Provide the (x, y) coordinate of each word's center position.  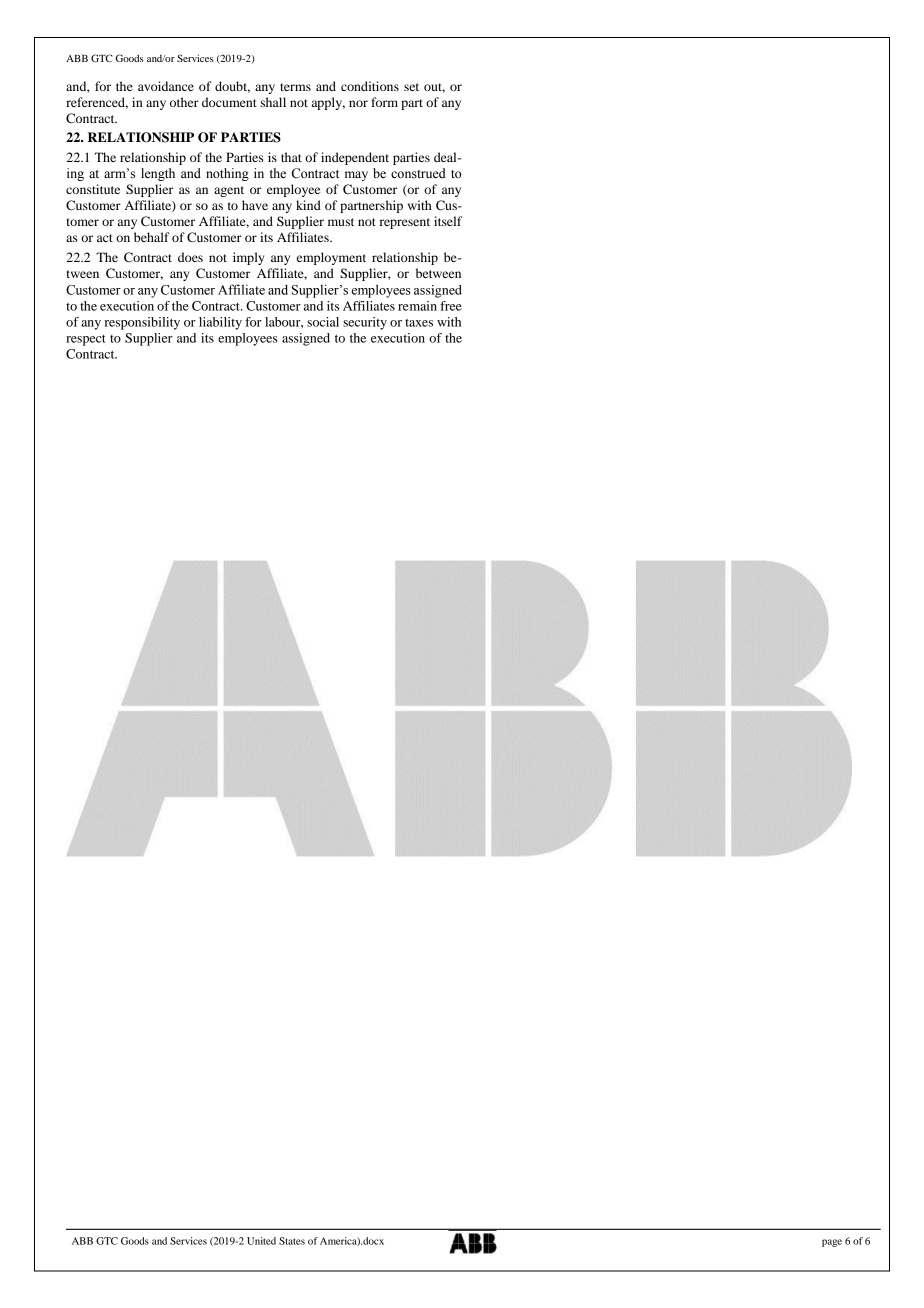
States (292, 1241)
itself (448, 221)
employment (331, 258)
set (411, 87)
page (832, 1243)
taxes (419, 323)
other (184, 102)
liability (220, 323)
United (261, 1241)
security (365, 323)
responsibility (142, 323)
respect (86, 340)
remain (417, 306)
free (451, 306)
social (323, 322)
